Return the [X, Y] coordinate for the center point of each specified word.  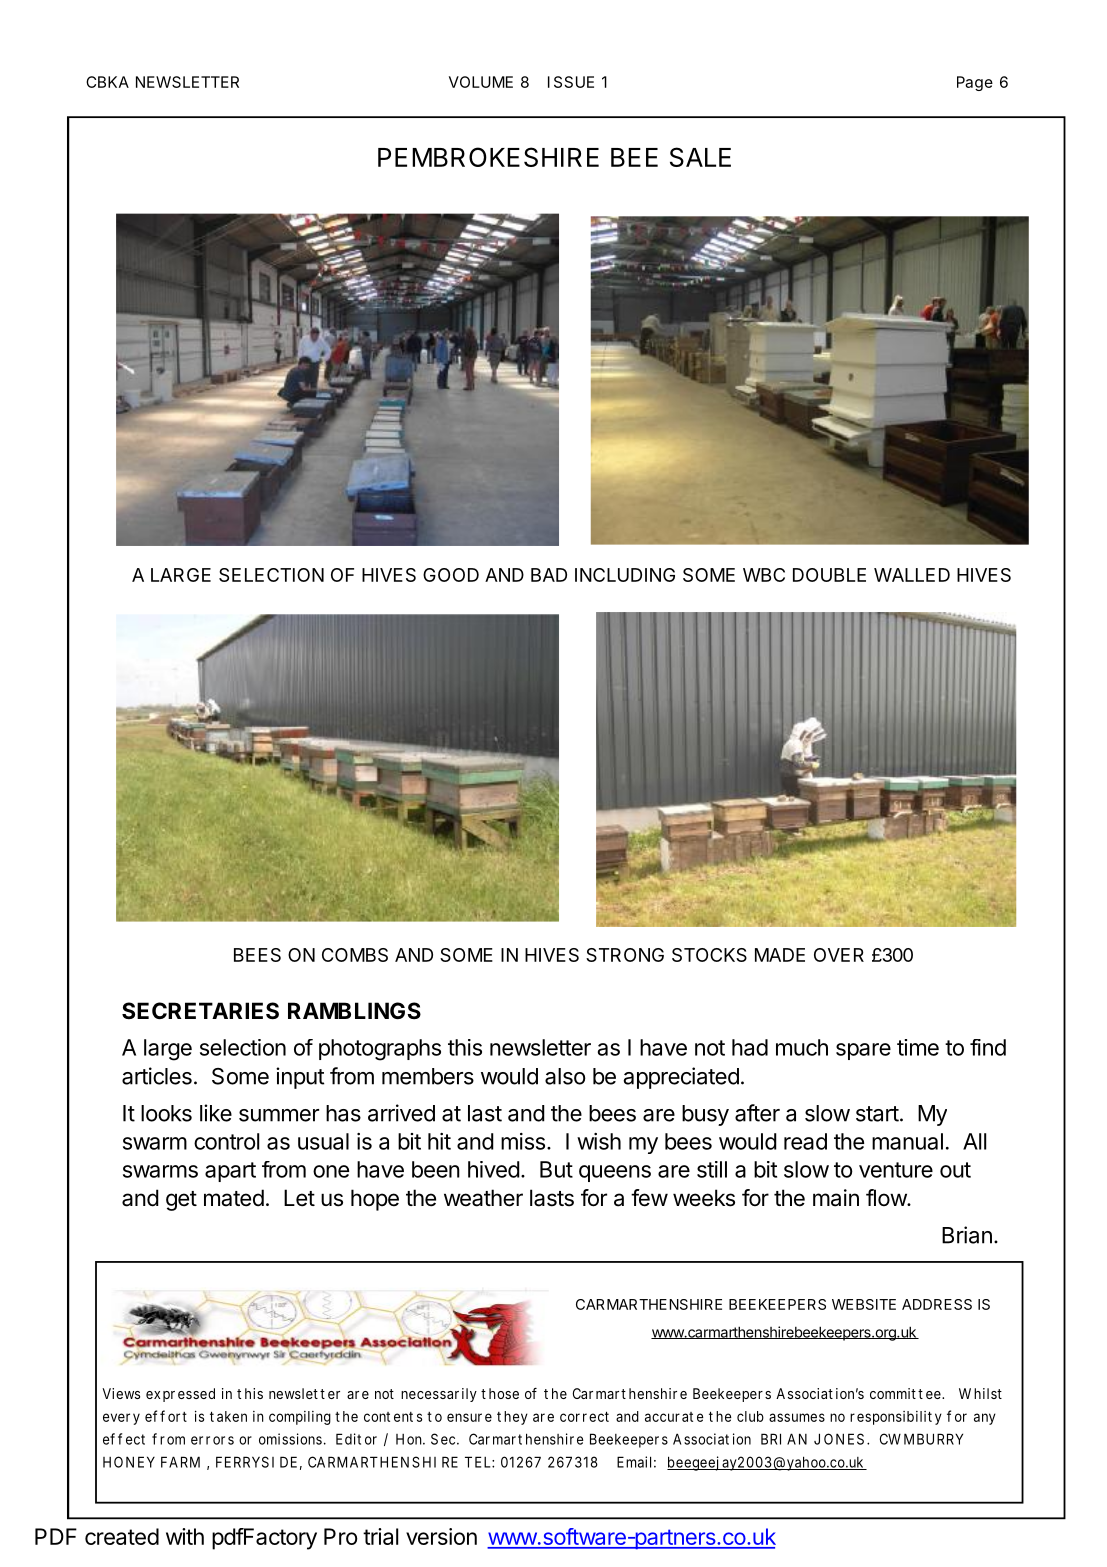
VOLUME [481, 82]
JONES [839, 1439]
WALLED [912, 575]
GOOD [451, 575]
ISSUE [571, 82]
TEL [479, 1462]
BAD [549, 575]
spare [863, 1051]
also [565, 1076]
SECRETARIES [200, 1011]
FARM [180, 1462]
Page [975, 83]
